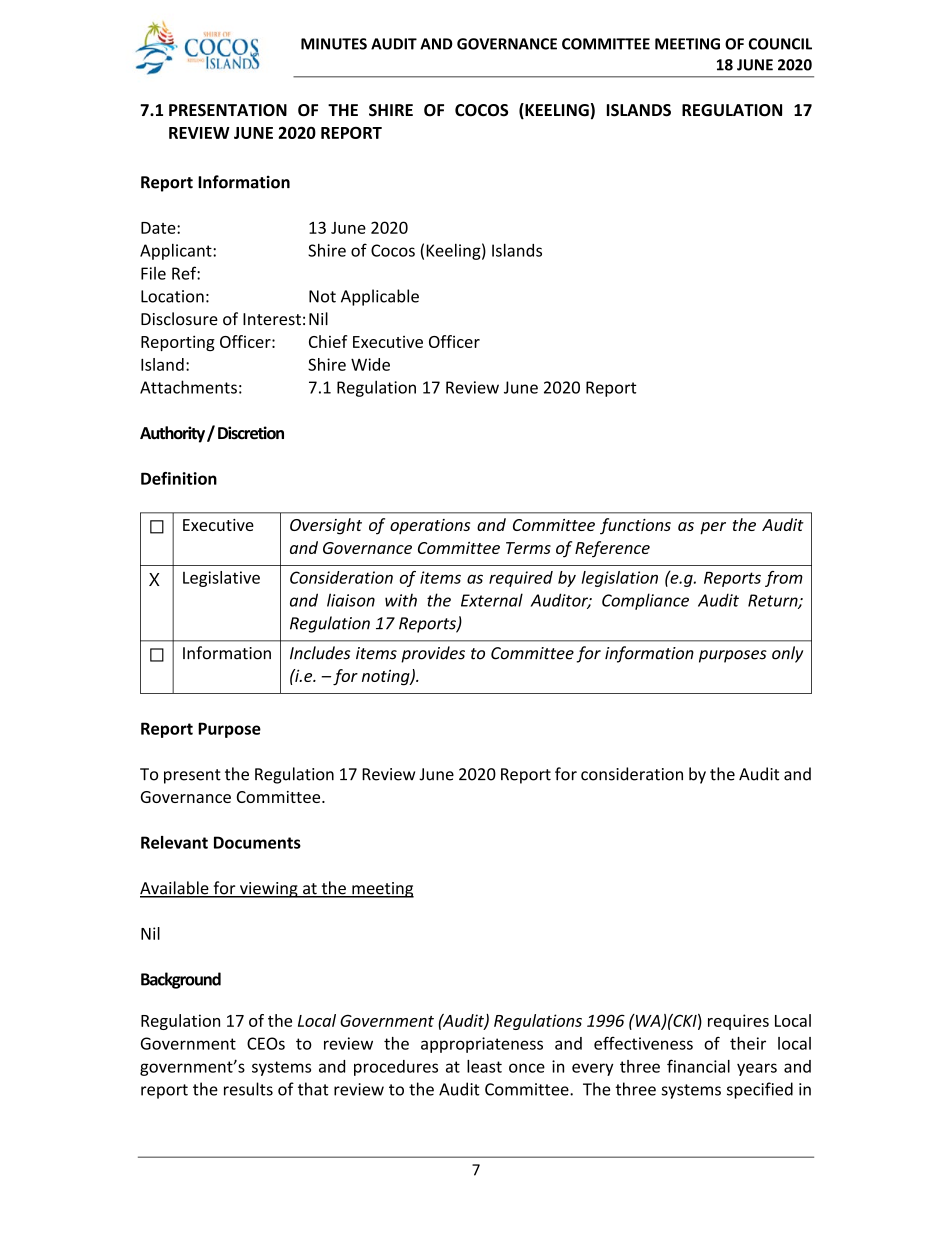 This document has height=1233, width=952. What do you see at coordinates (787, 654) in the document?
I see `only` at bounding box center [787, 654].
